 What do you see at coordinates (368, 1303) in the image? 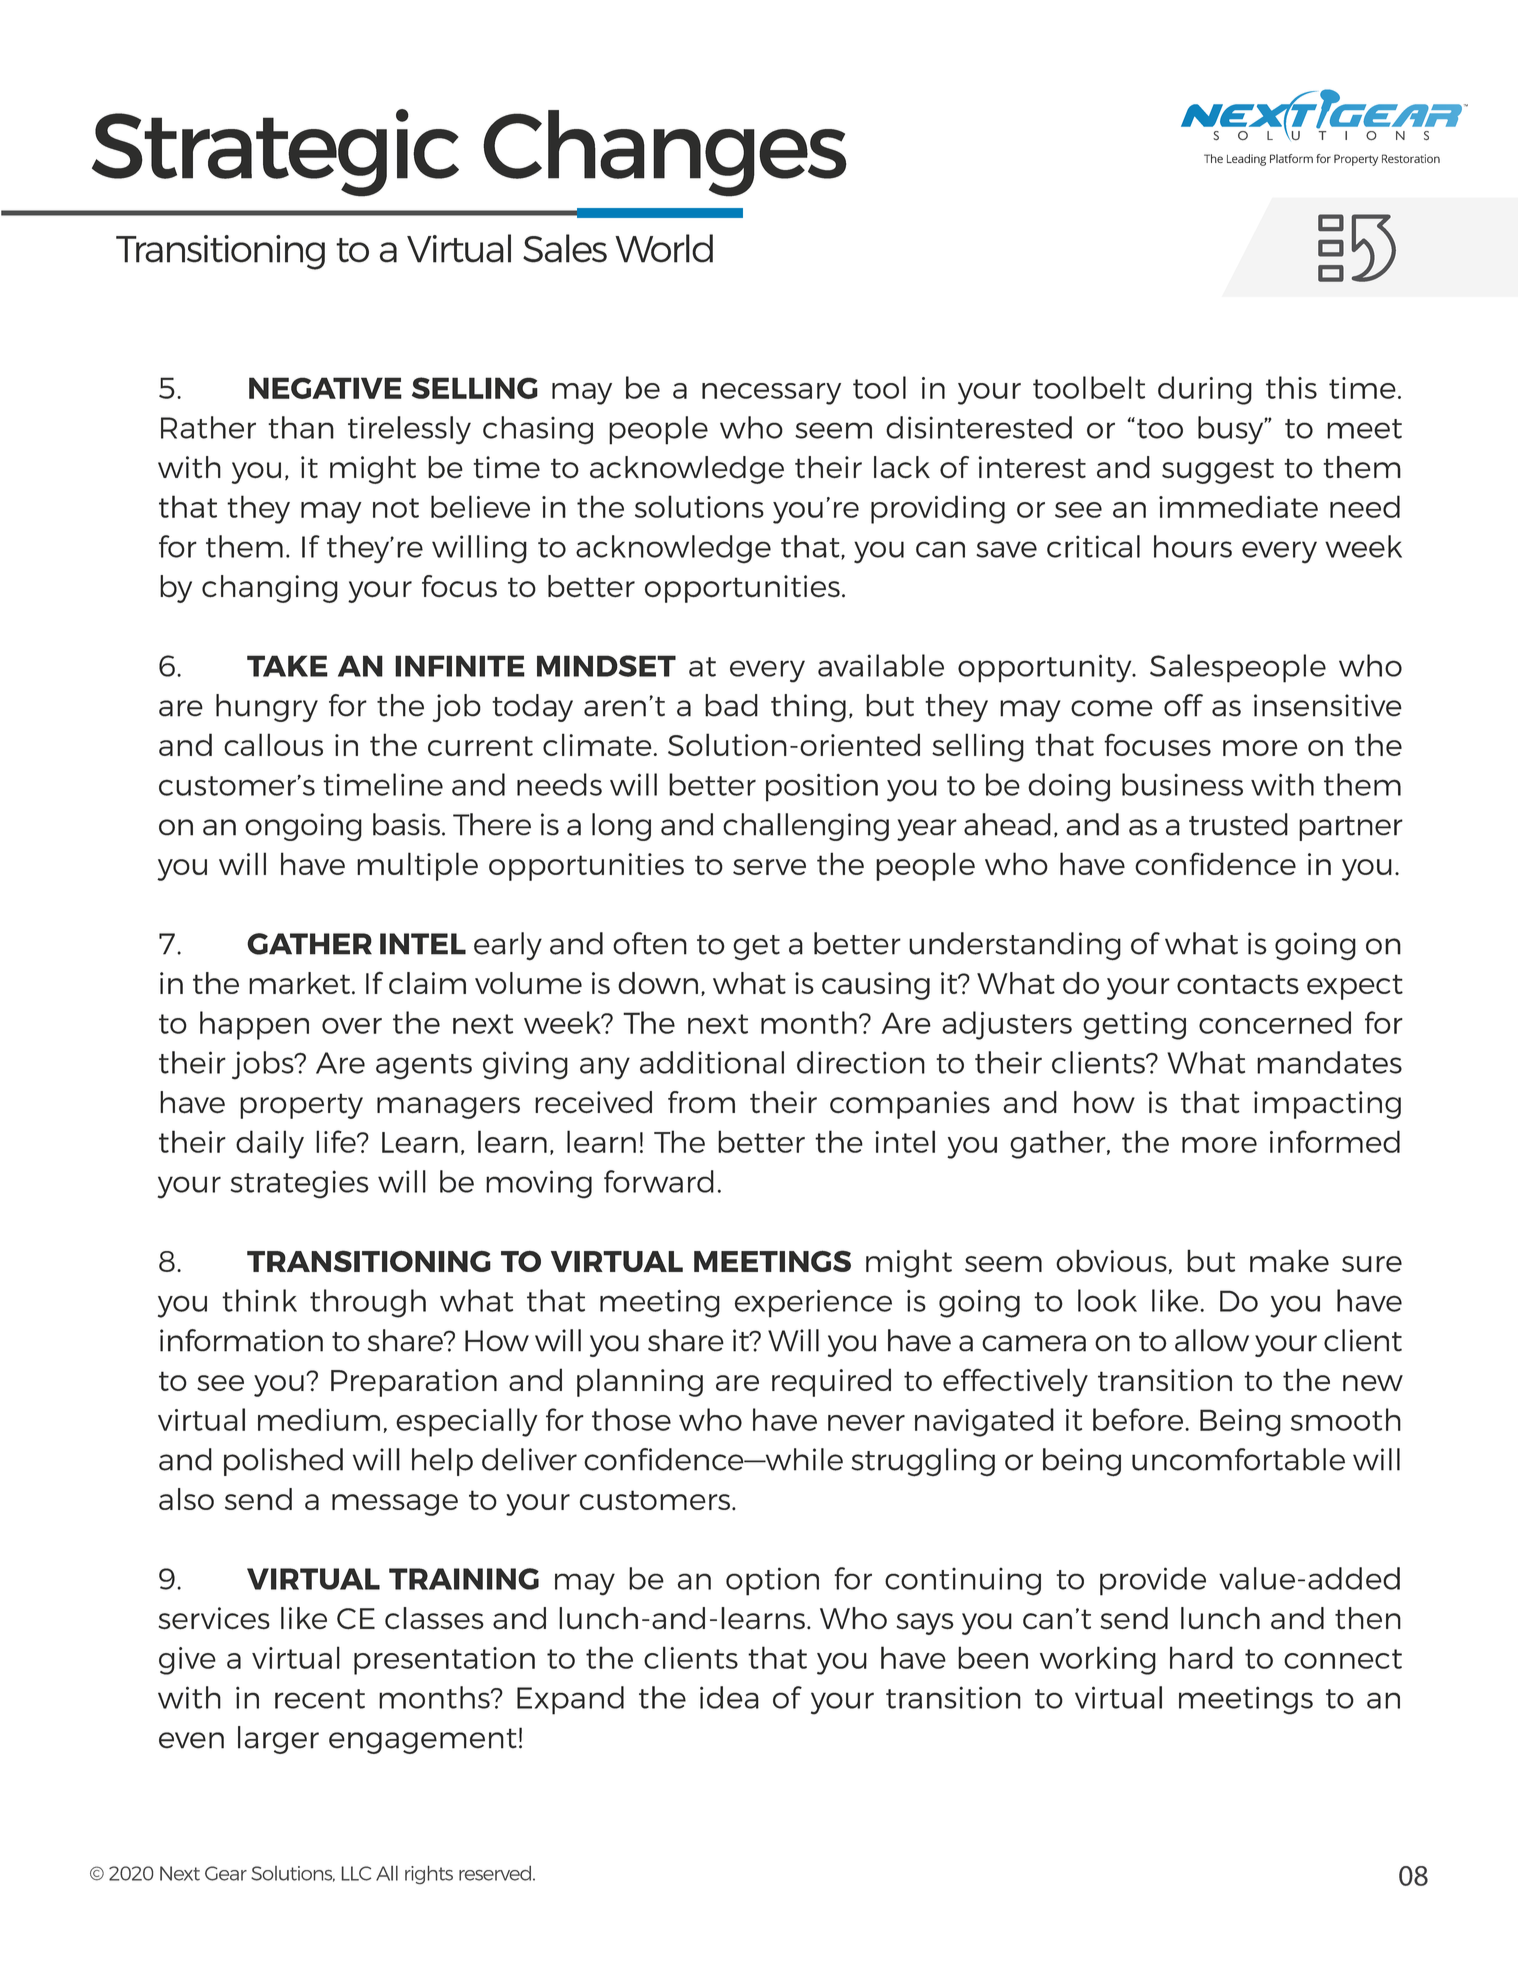
I see `through` at bounding box center [368, 1303].
